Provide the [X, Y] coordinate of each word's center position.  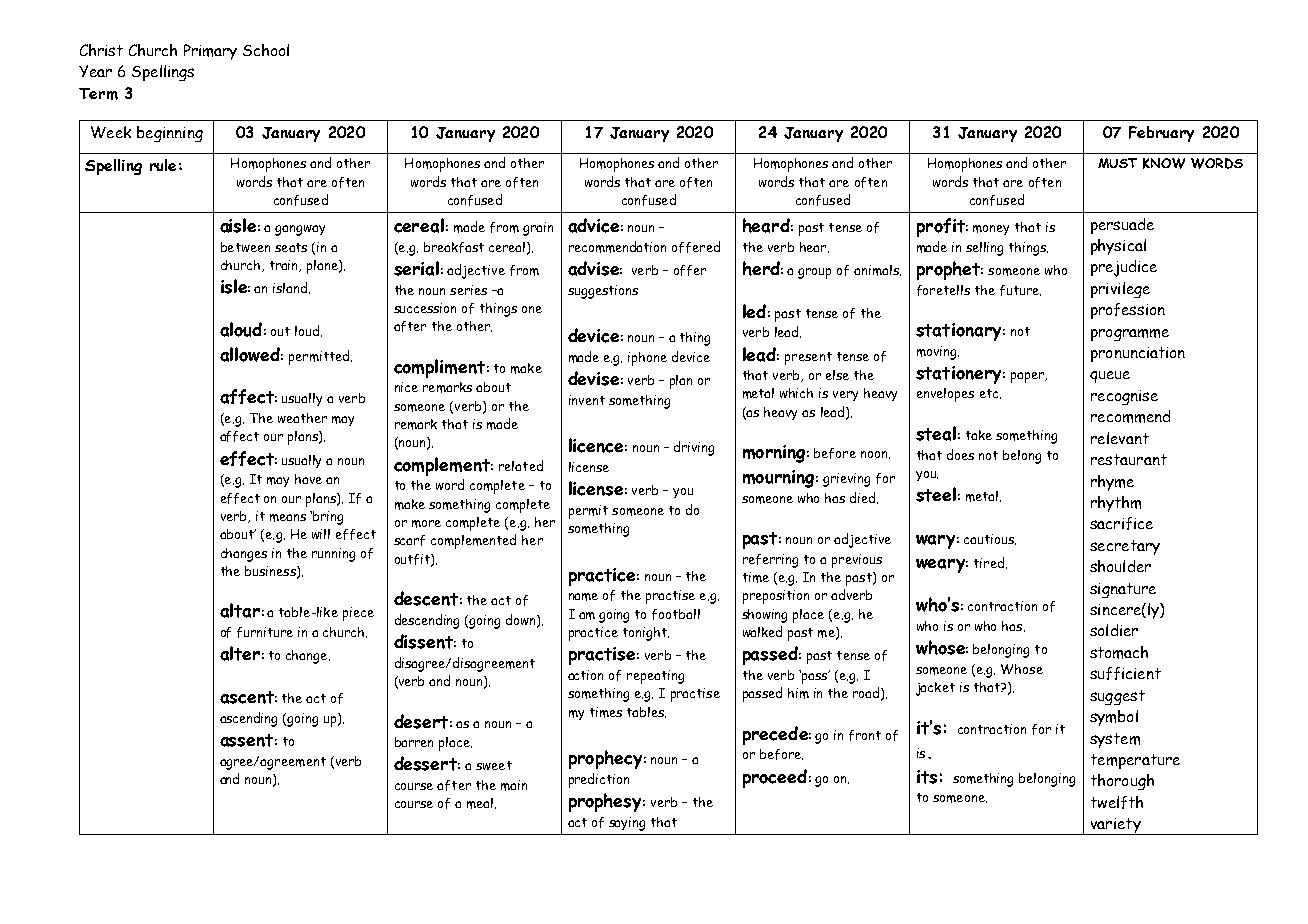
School [266, 50]
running [333, 555]
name [583, 597]
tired [989, 562]
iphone [647, 359]
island [291, 288]
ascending [248, 719]
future [1020, 290]
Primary [210, 52]
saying [627, 824]
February [1161, 134]
